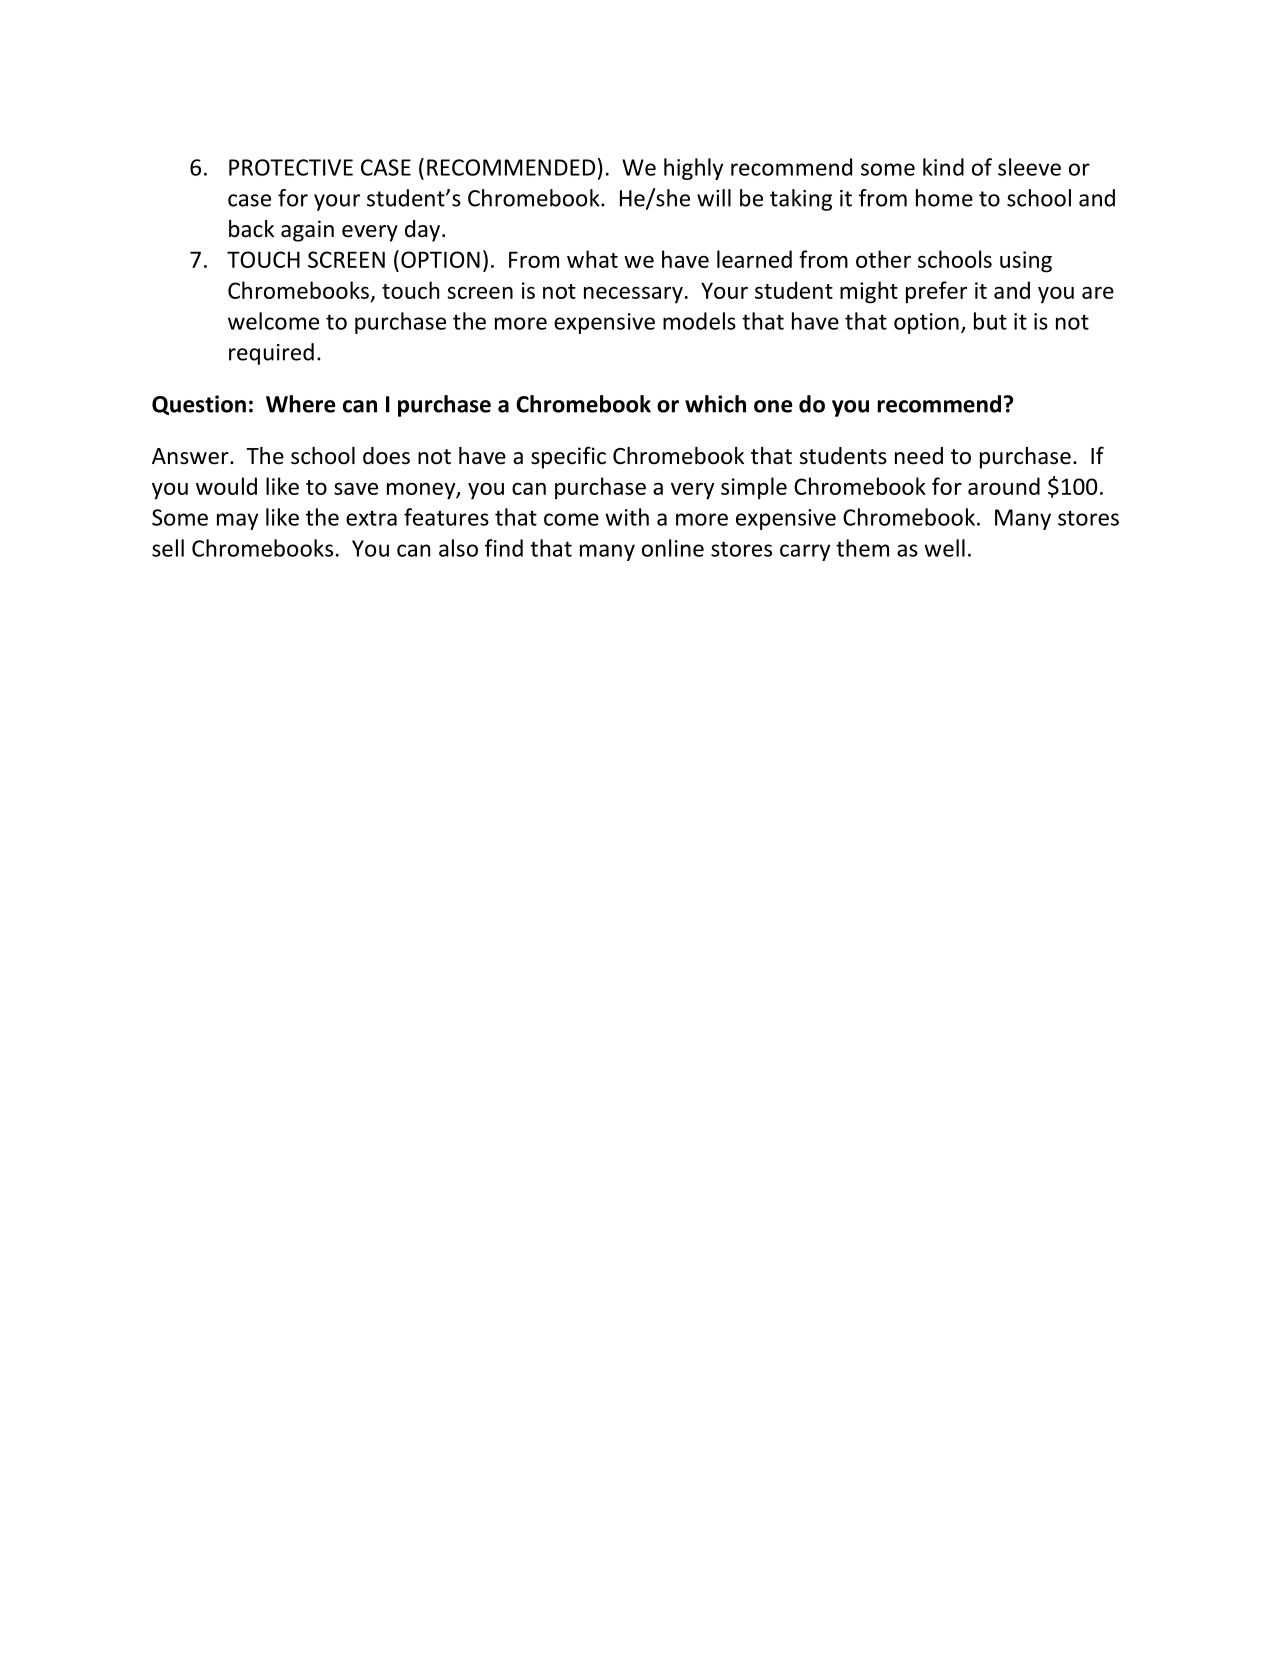 Image resolution: width=1287 pixels, height=1666 pixels. What do you see at coordinates (990, 321) in the screenshot?
I see `but` at bounding box center [990, 321].
